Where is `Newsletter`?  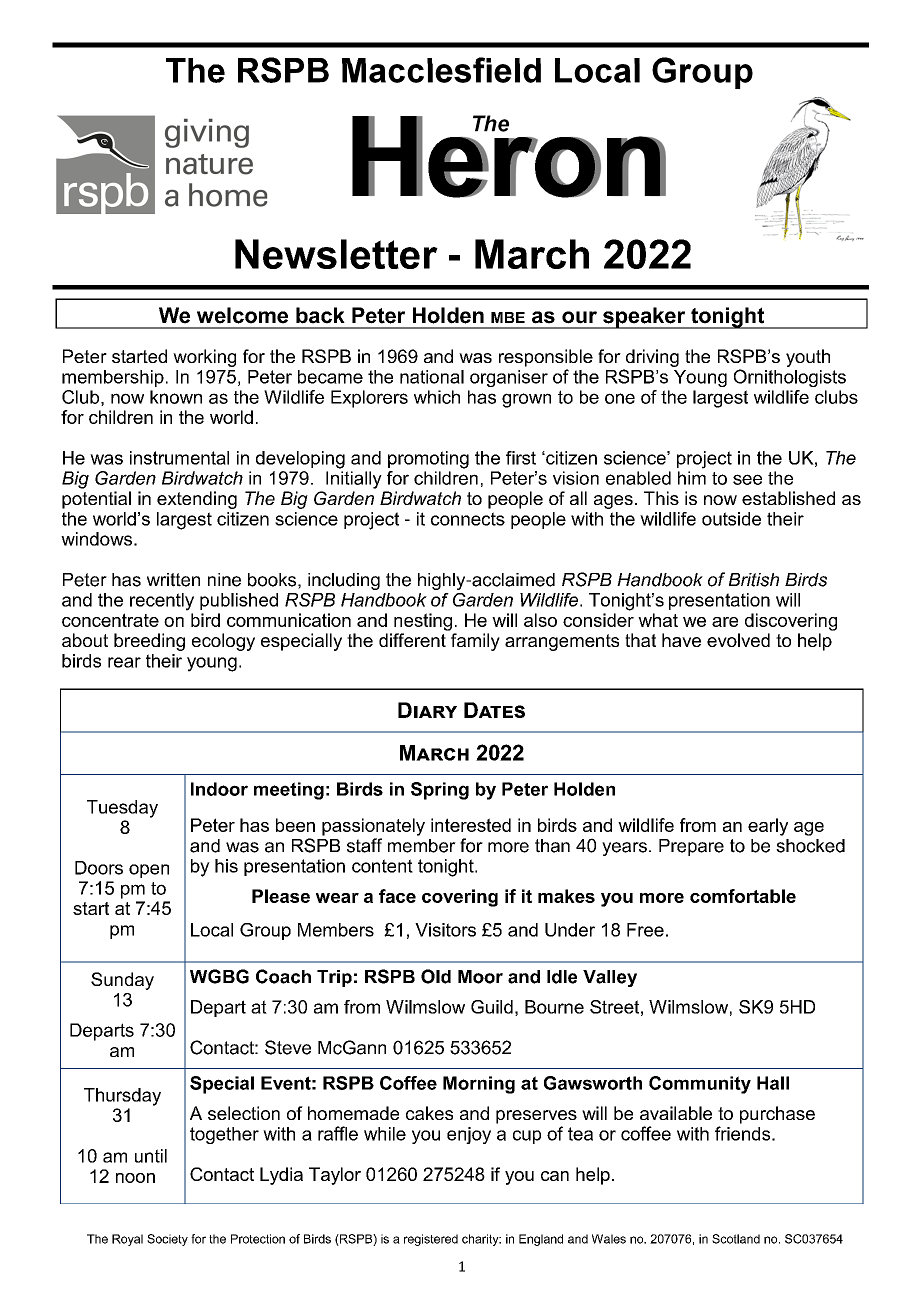
Newsletter is located at coordinates (336, 254).
